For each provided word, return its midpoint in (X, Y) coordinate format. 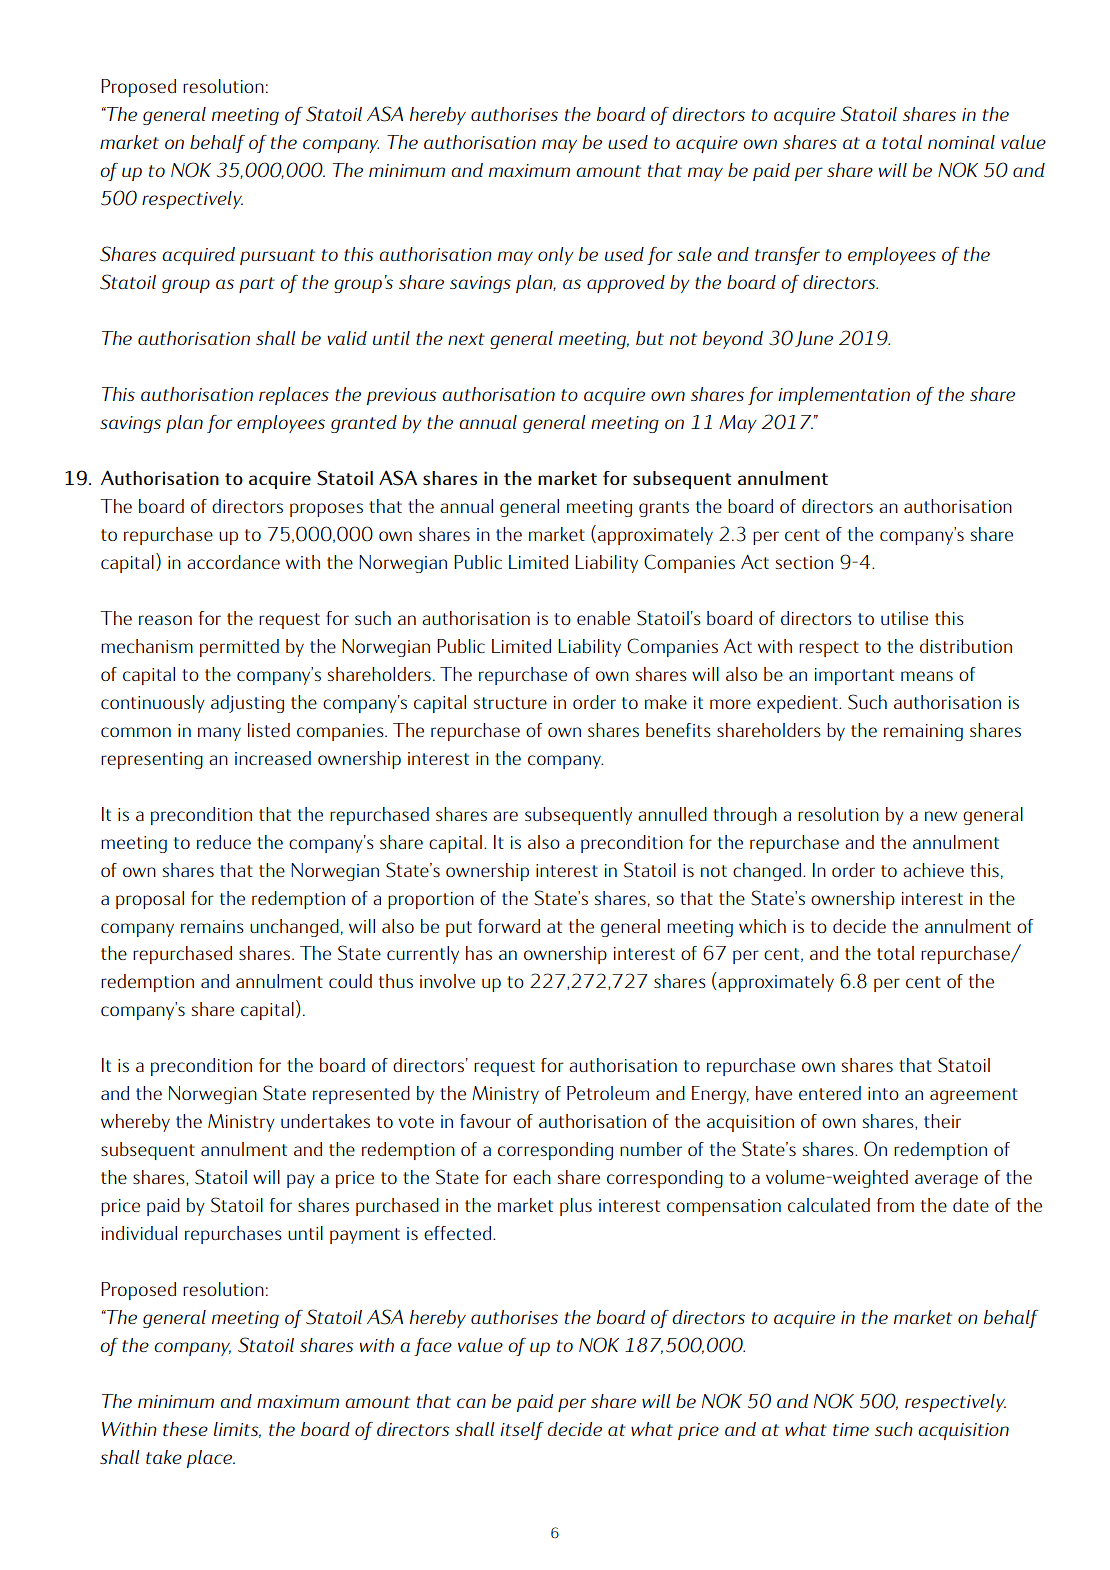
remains (212, 926)
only (555, 256)
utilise (904, 618)
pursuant (277, 257)
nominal (961, 142)
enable (603, 618)
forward (509, 926)
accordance (233, 562)
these (185, 1429)
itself (522, 1431)
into (883, 1093)
